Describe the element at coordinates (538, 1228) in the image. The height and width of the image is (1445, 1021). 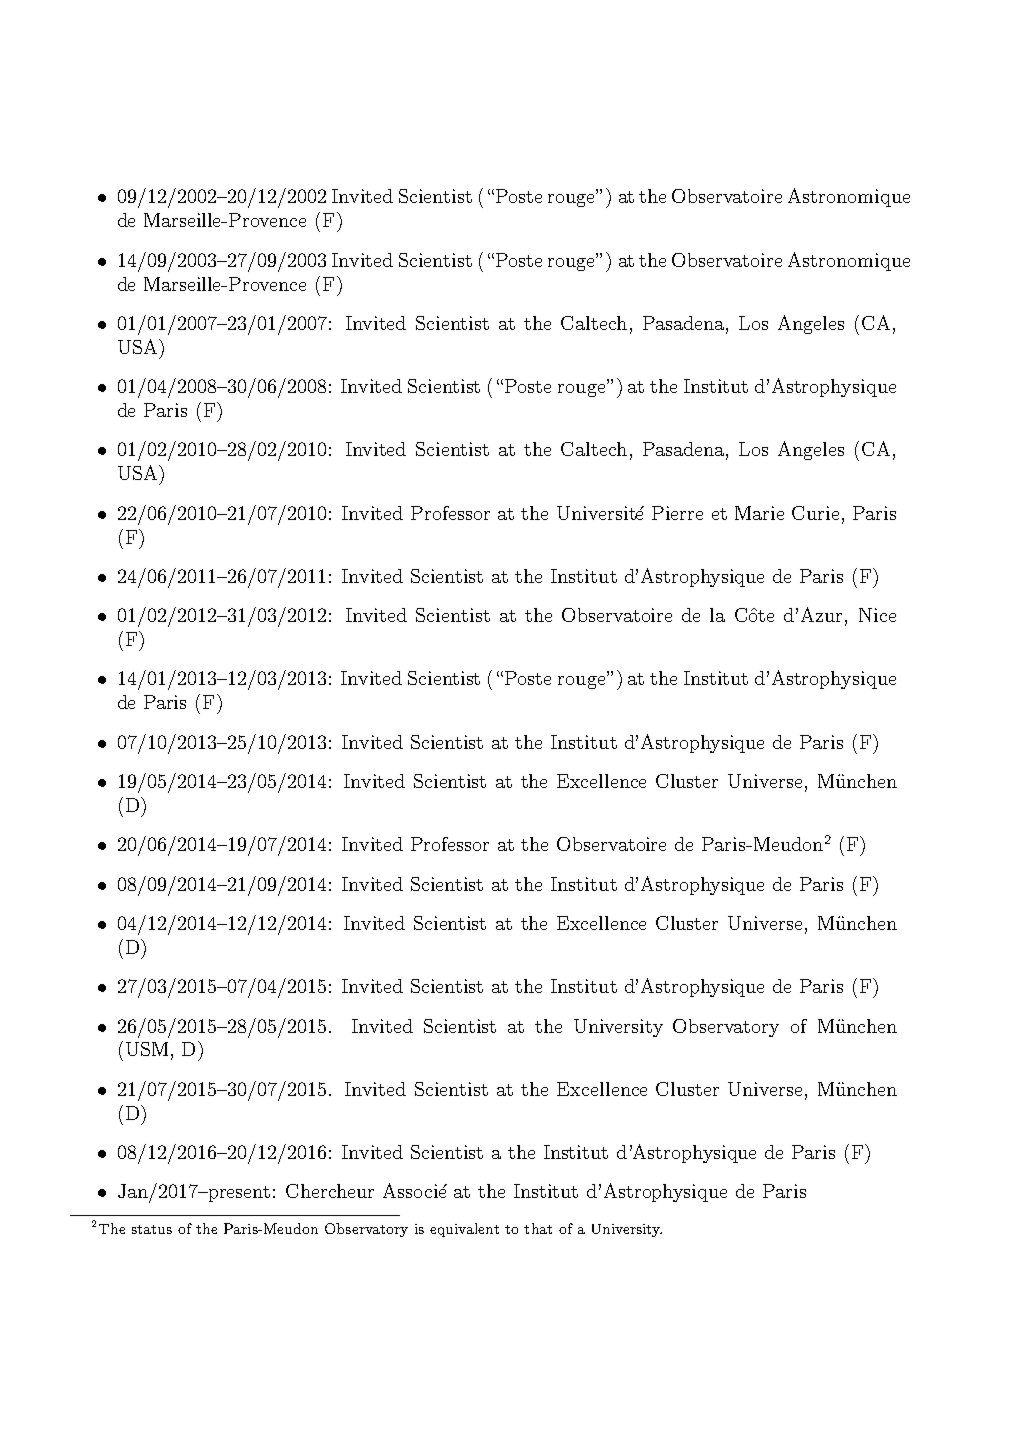
I see `that` at that location.
